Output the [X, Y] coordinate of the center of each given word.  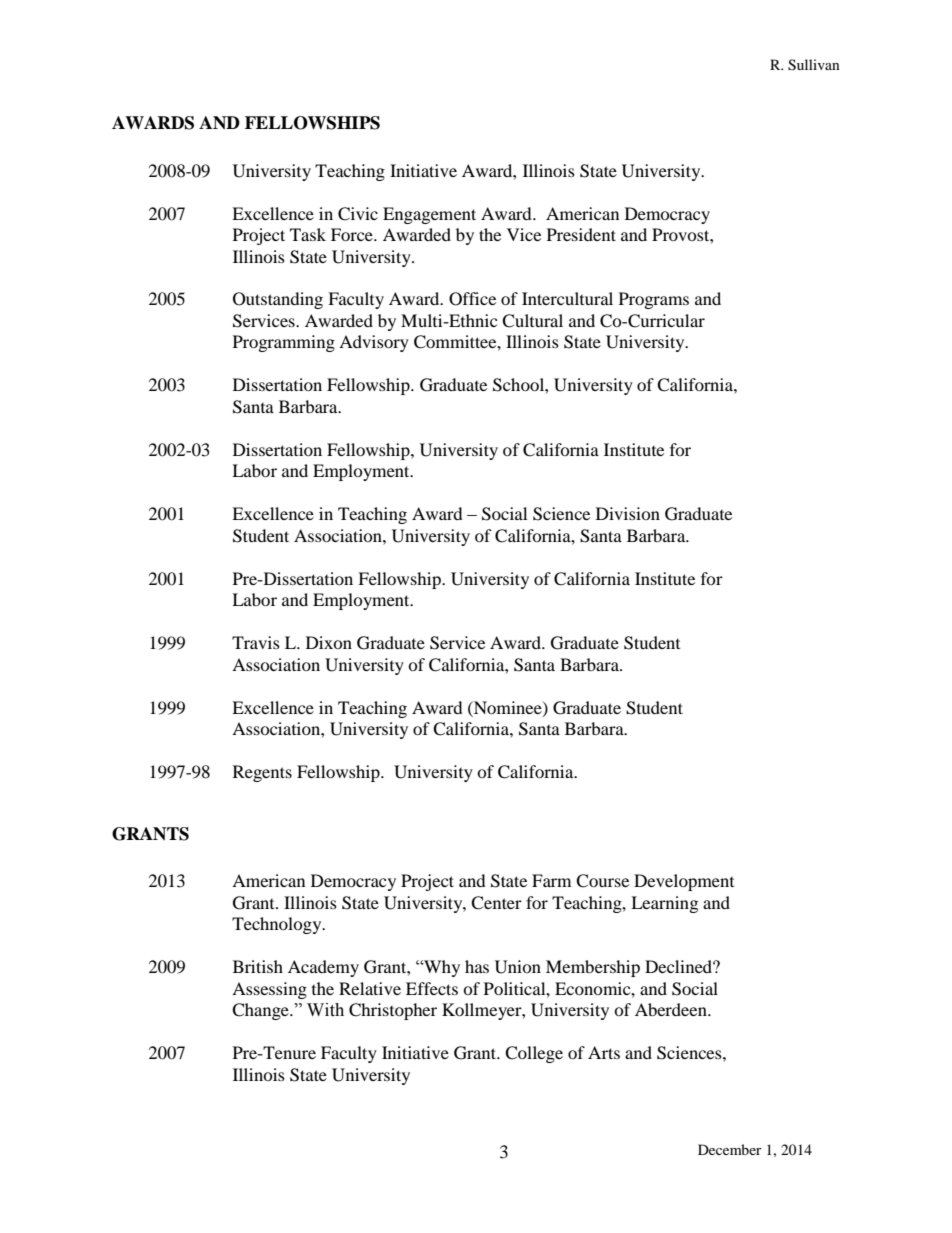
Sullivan [814, 65]
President [581, 234]
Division [628, 513]
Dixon [329, 642]
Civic [358, 214]
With [325, 1010]
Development [684, 882]
